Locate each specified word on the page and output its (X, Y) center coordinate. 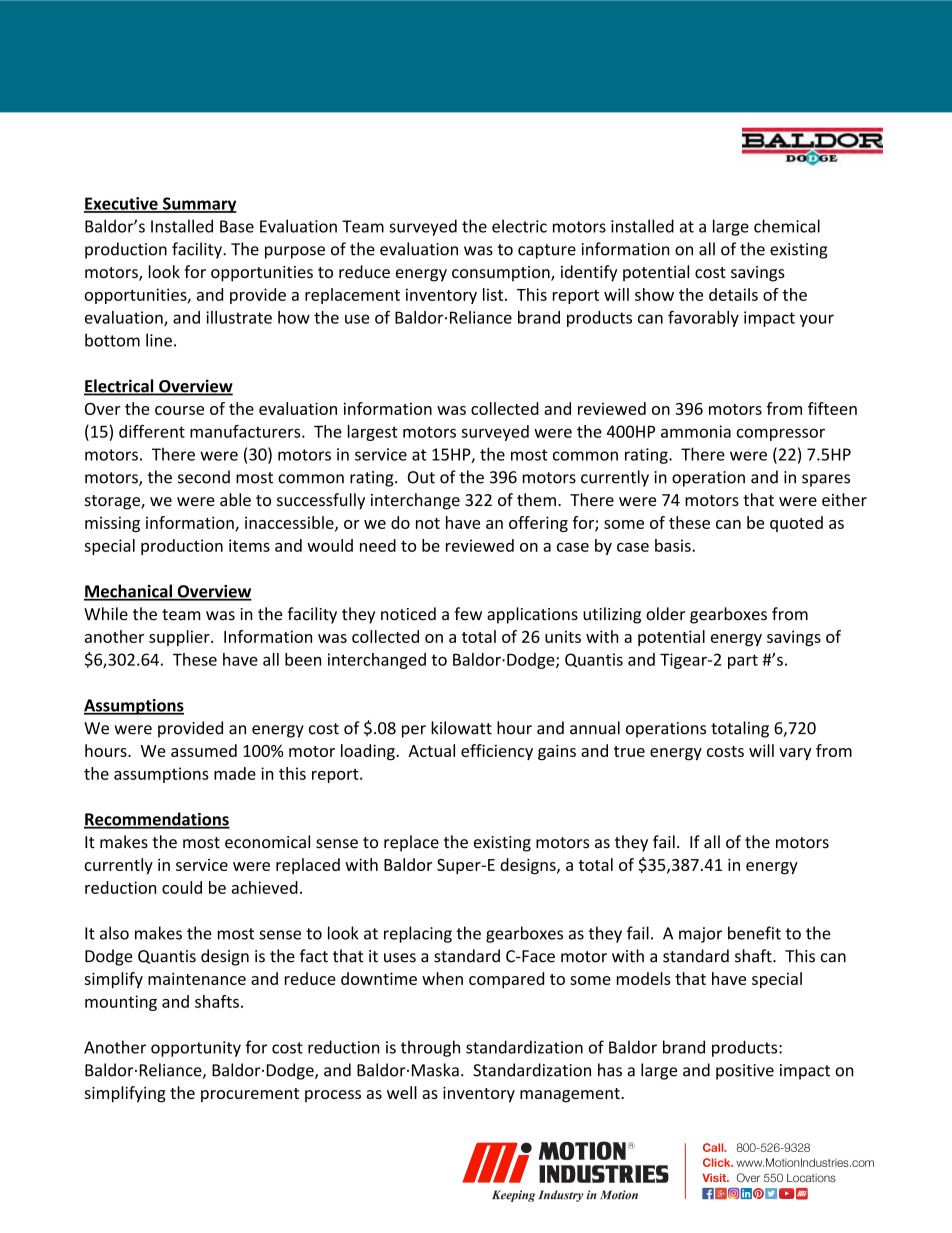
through (430, 1048)
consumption (502, 274)
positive (745, 1072)
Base (237, 226)
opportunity (196, 1049)
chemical (787, 226)
